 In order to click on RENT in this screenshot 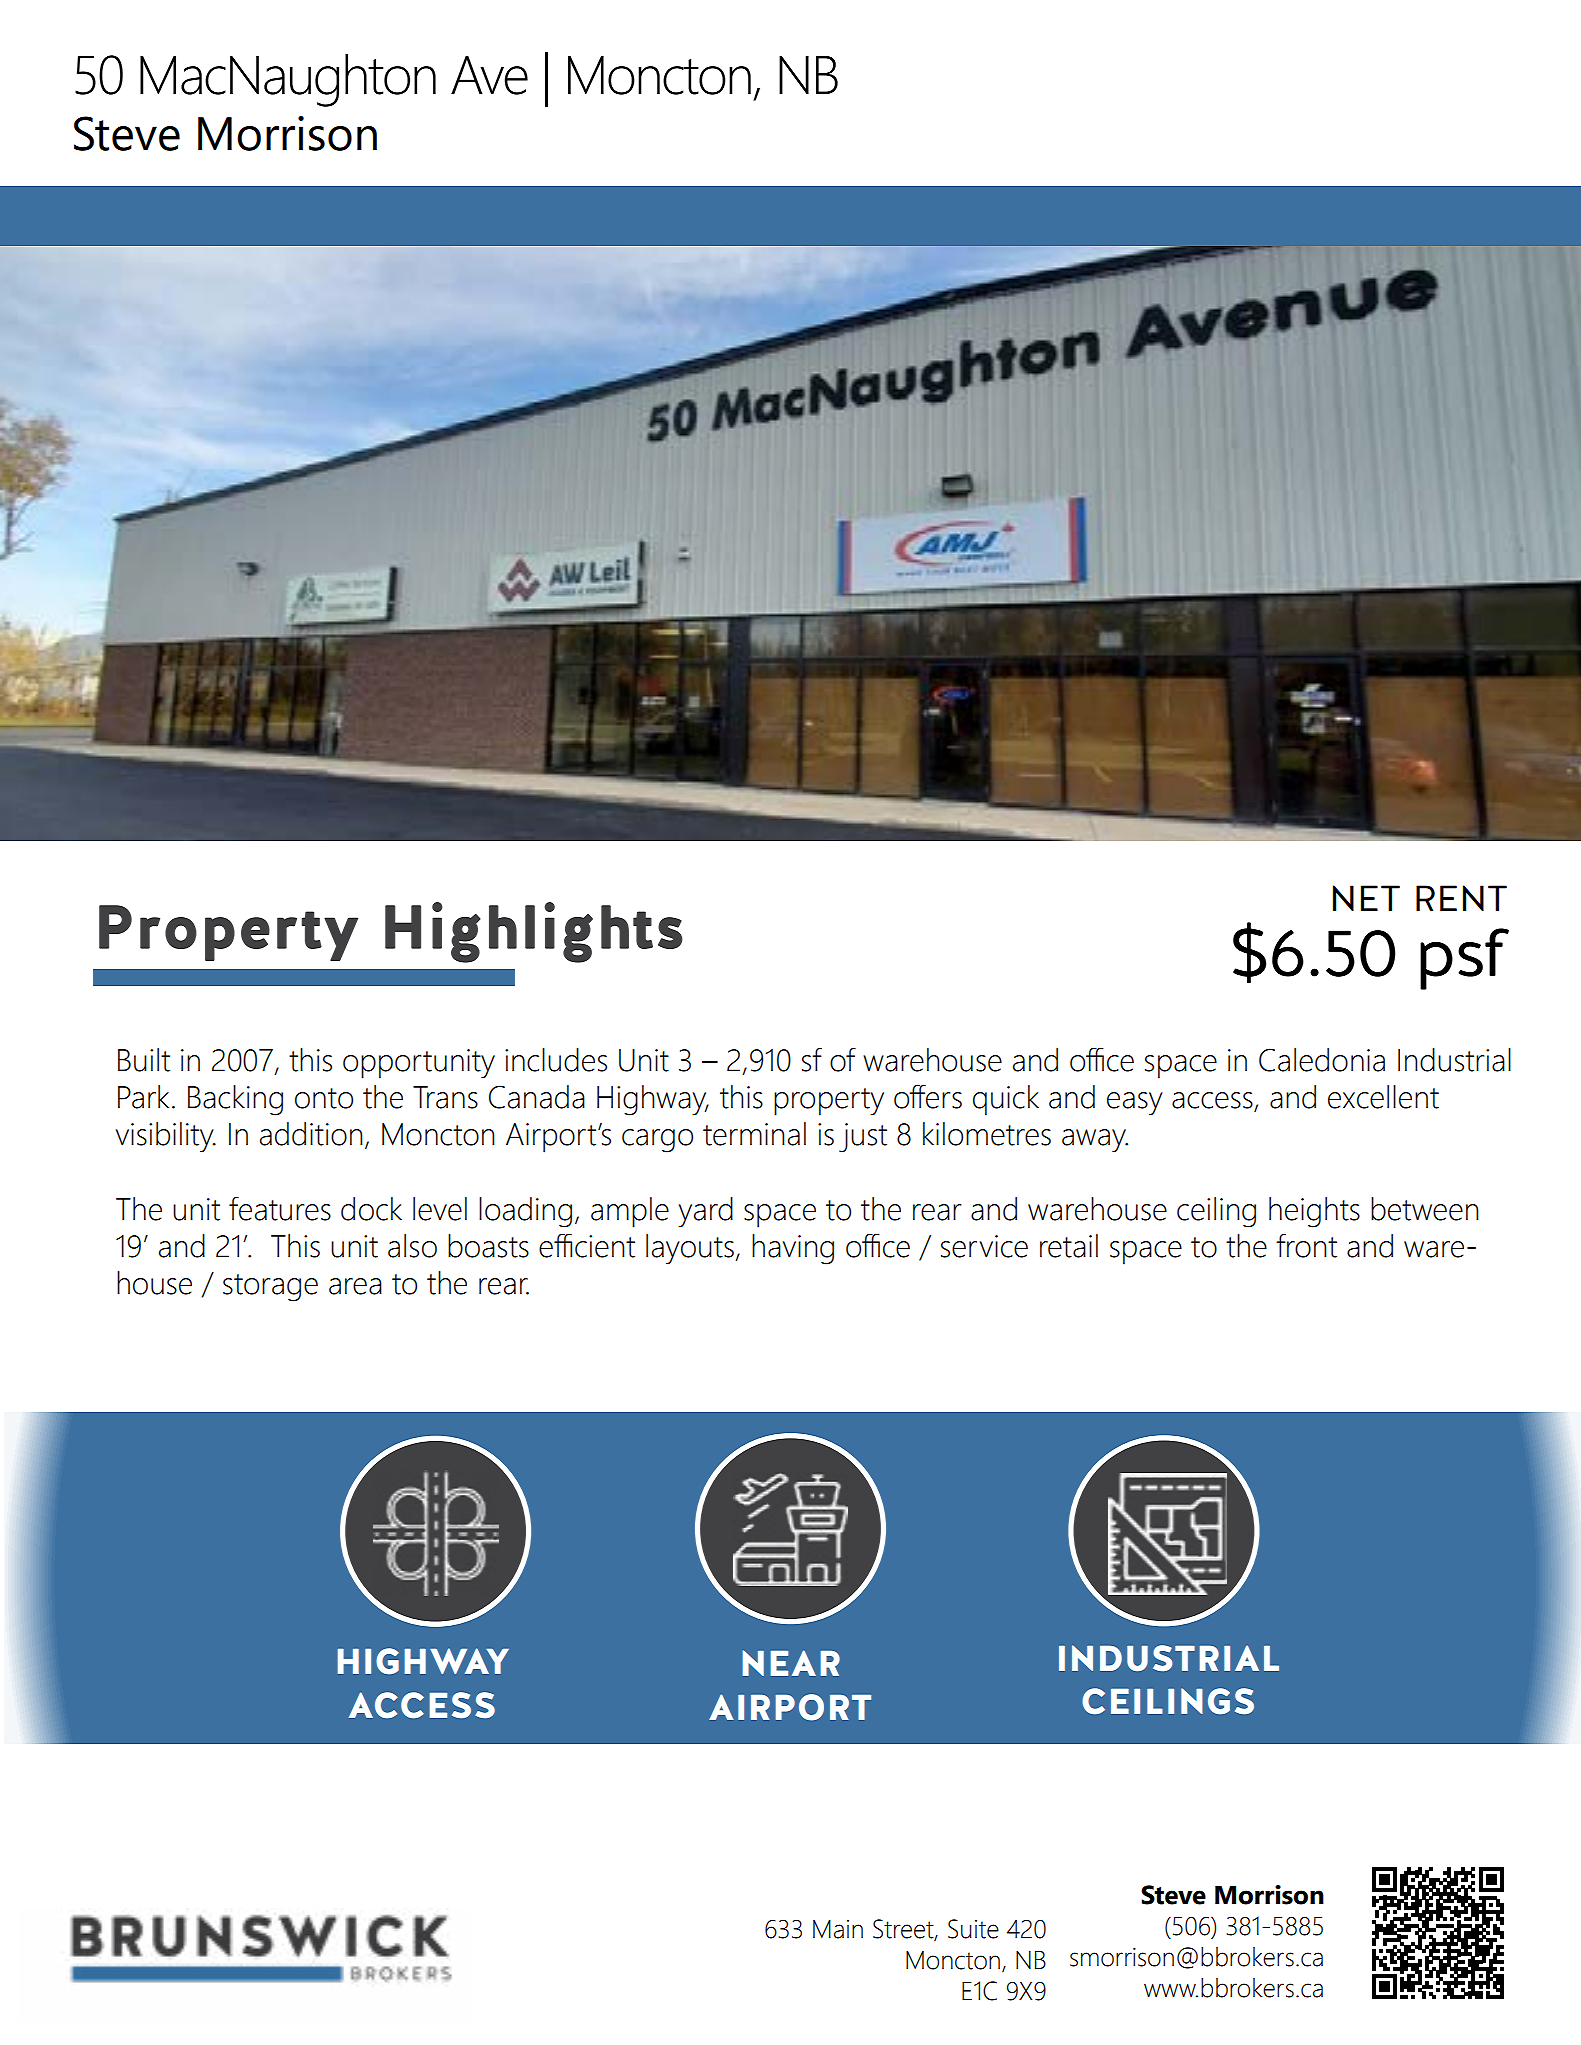, I will do `click(1461, 898)`.
